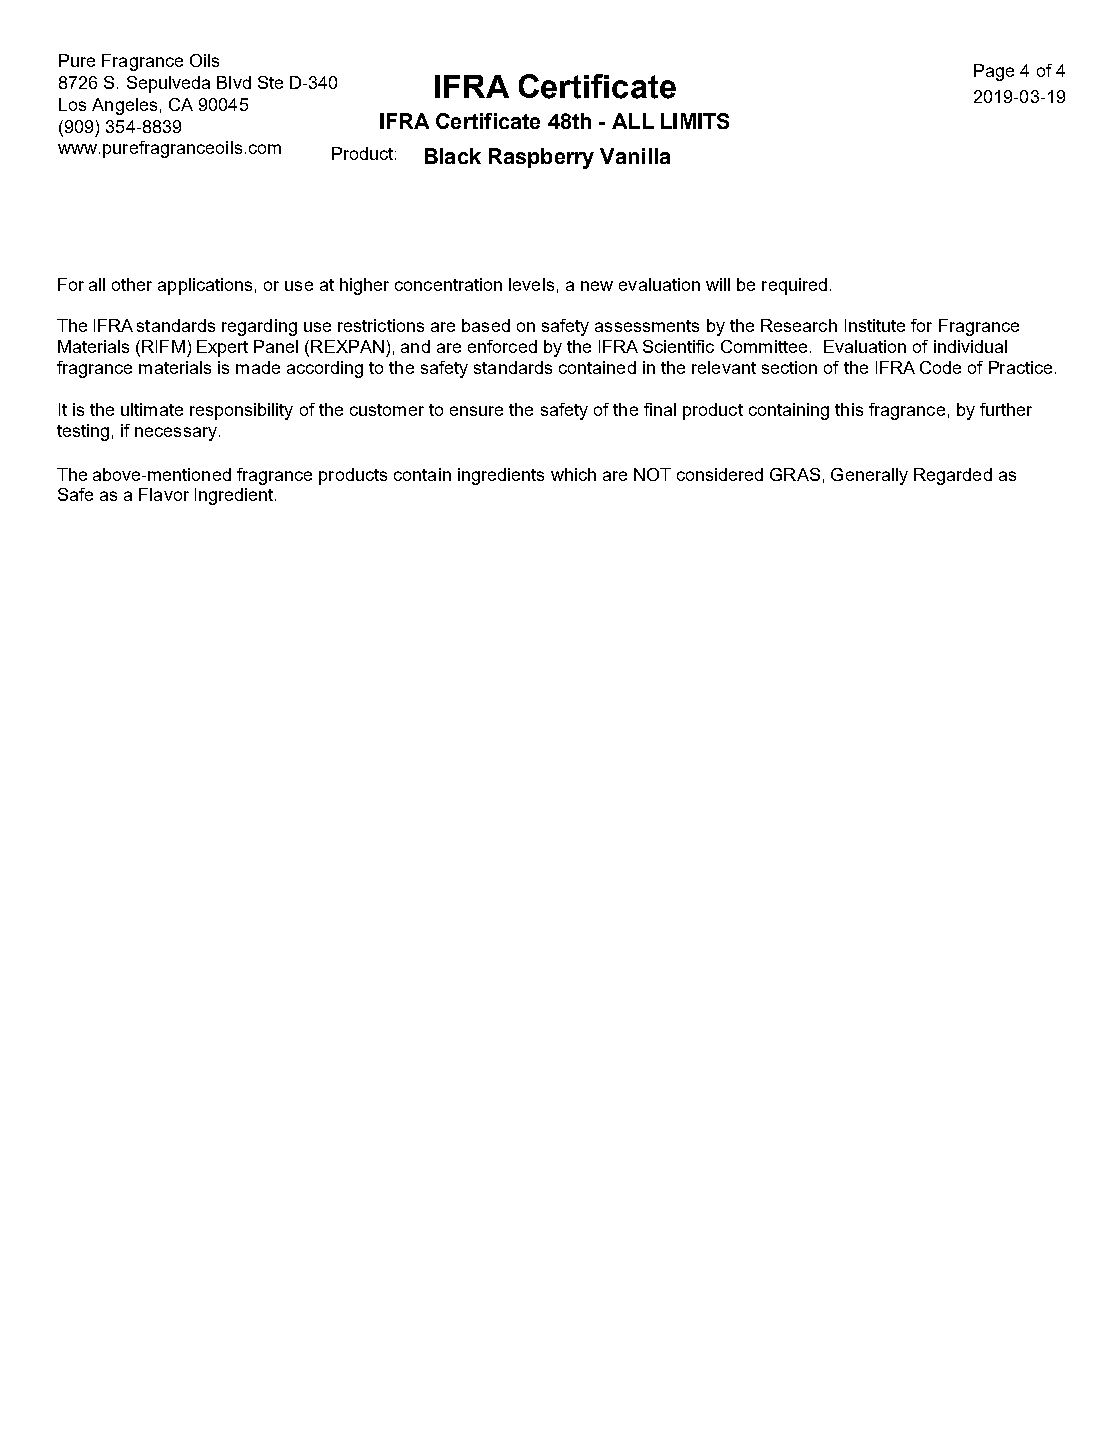 Image resolution: width=1111 pixels, height=1438 pixels. I want to click on Generally, so click(869, 476).
